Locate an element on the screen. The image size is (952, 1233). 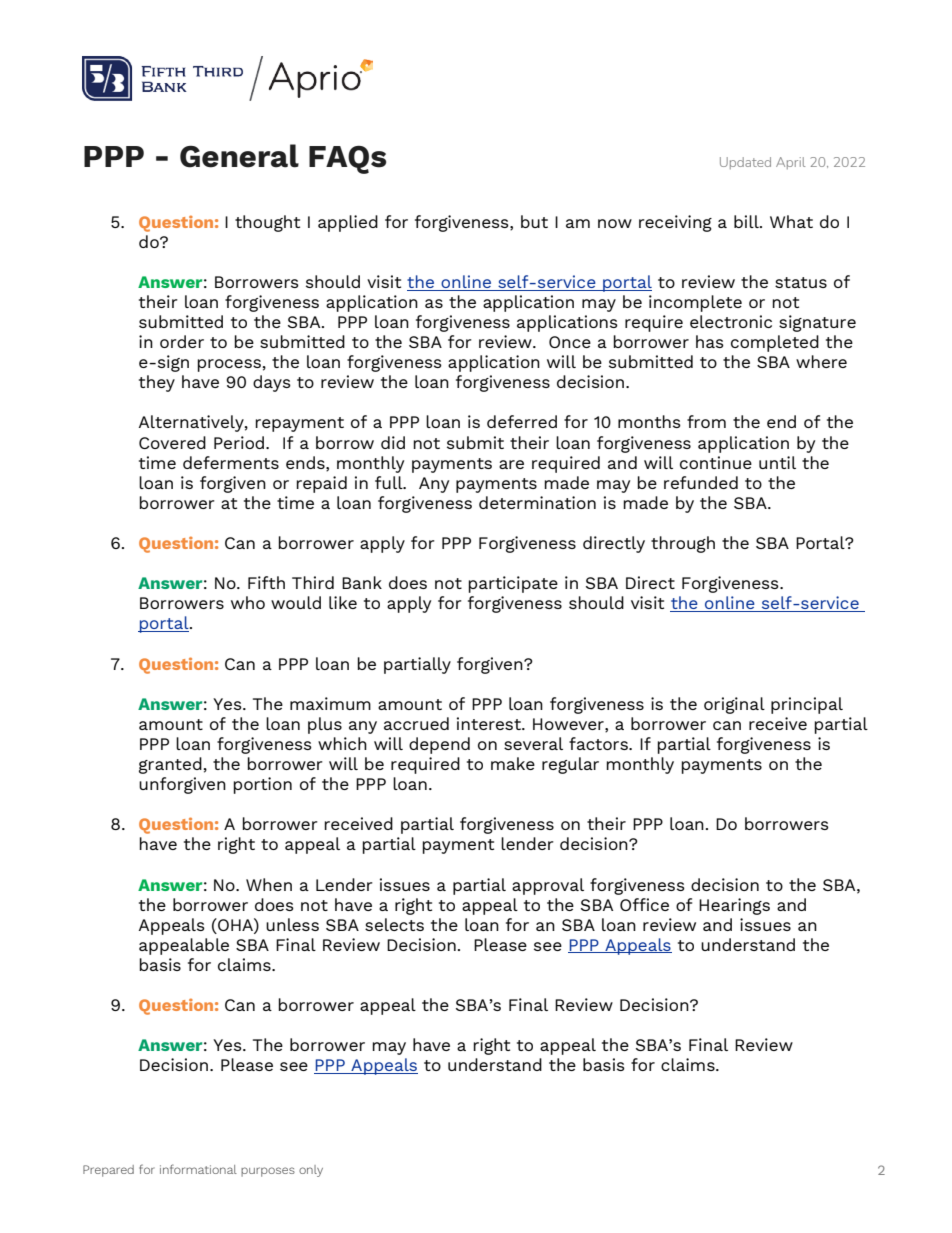
Office is located at coordinates (644, 904).
